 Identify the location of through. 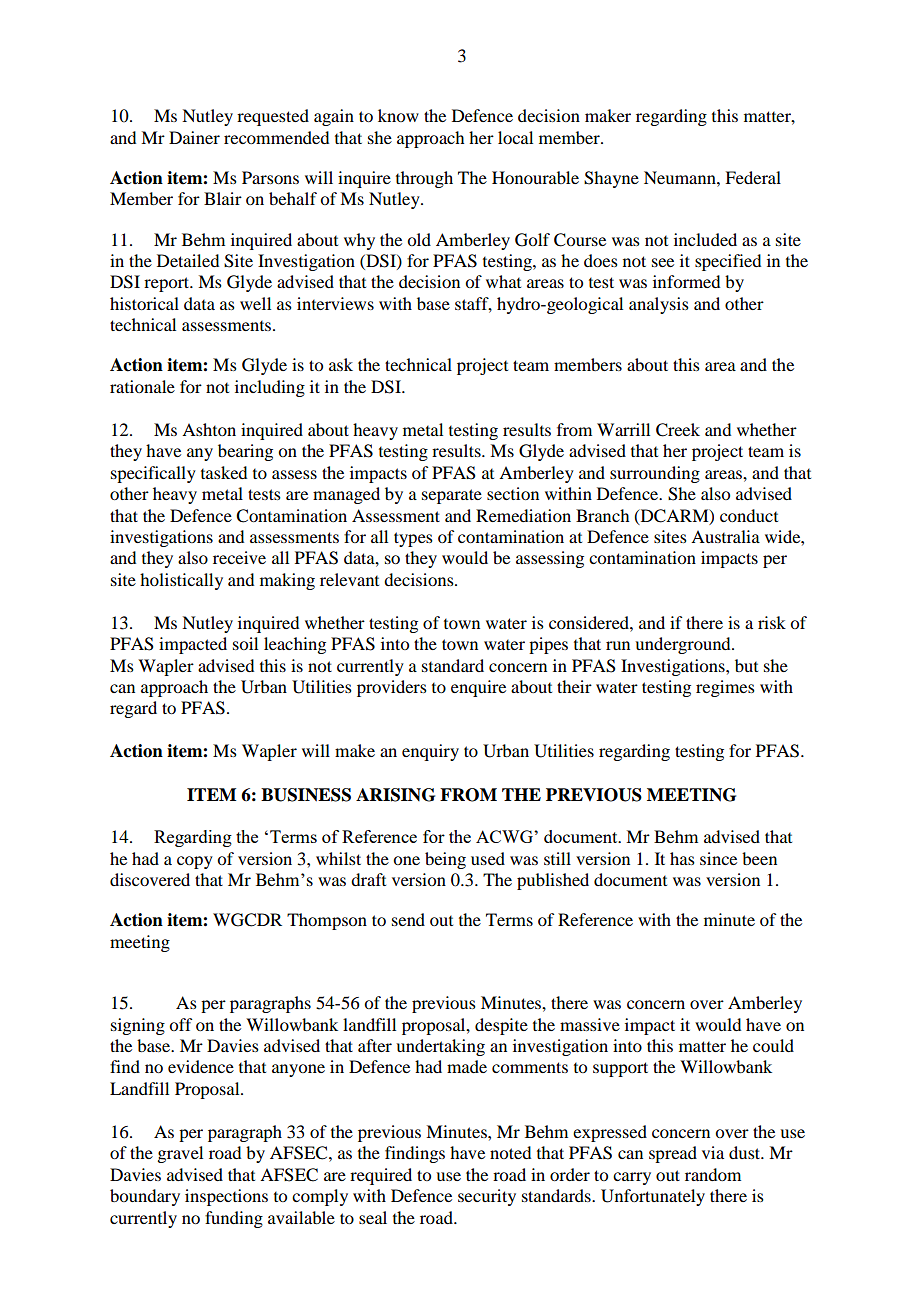
(424, 179).
